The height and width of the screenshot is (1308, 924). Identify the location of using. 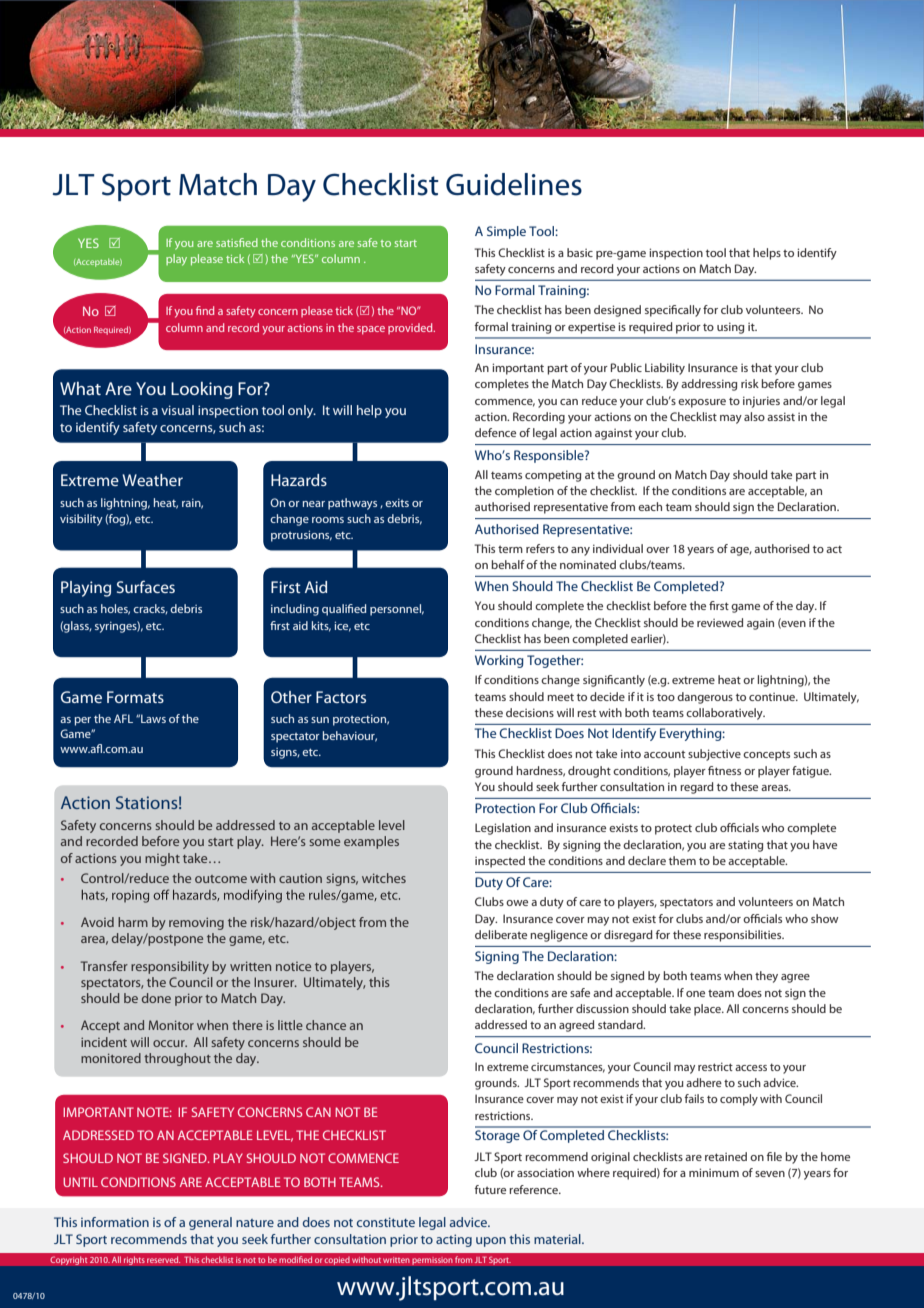
(730, 328).
